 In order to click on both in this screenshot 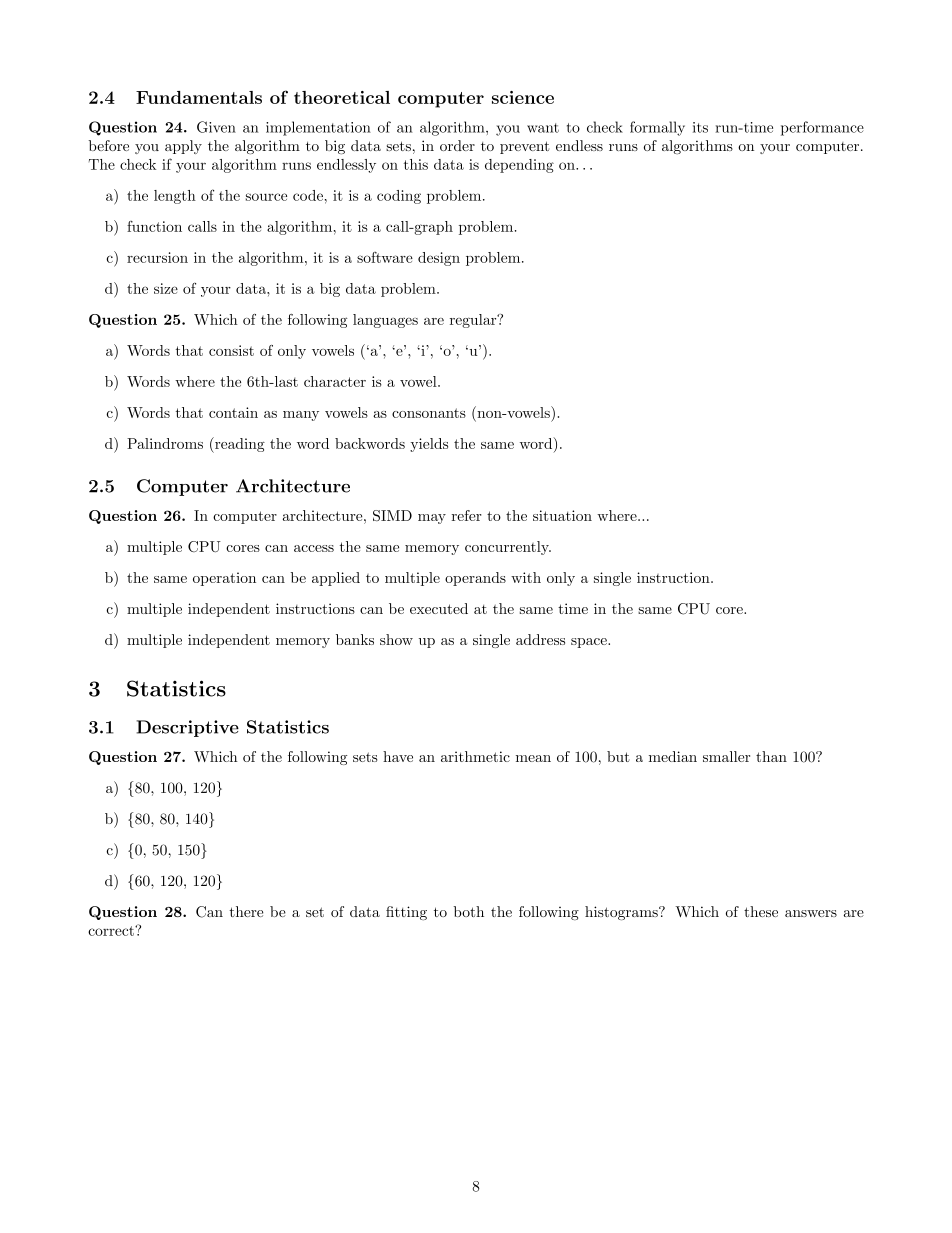, I will do `click(469, 911)`.
